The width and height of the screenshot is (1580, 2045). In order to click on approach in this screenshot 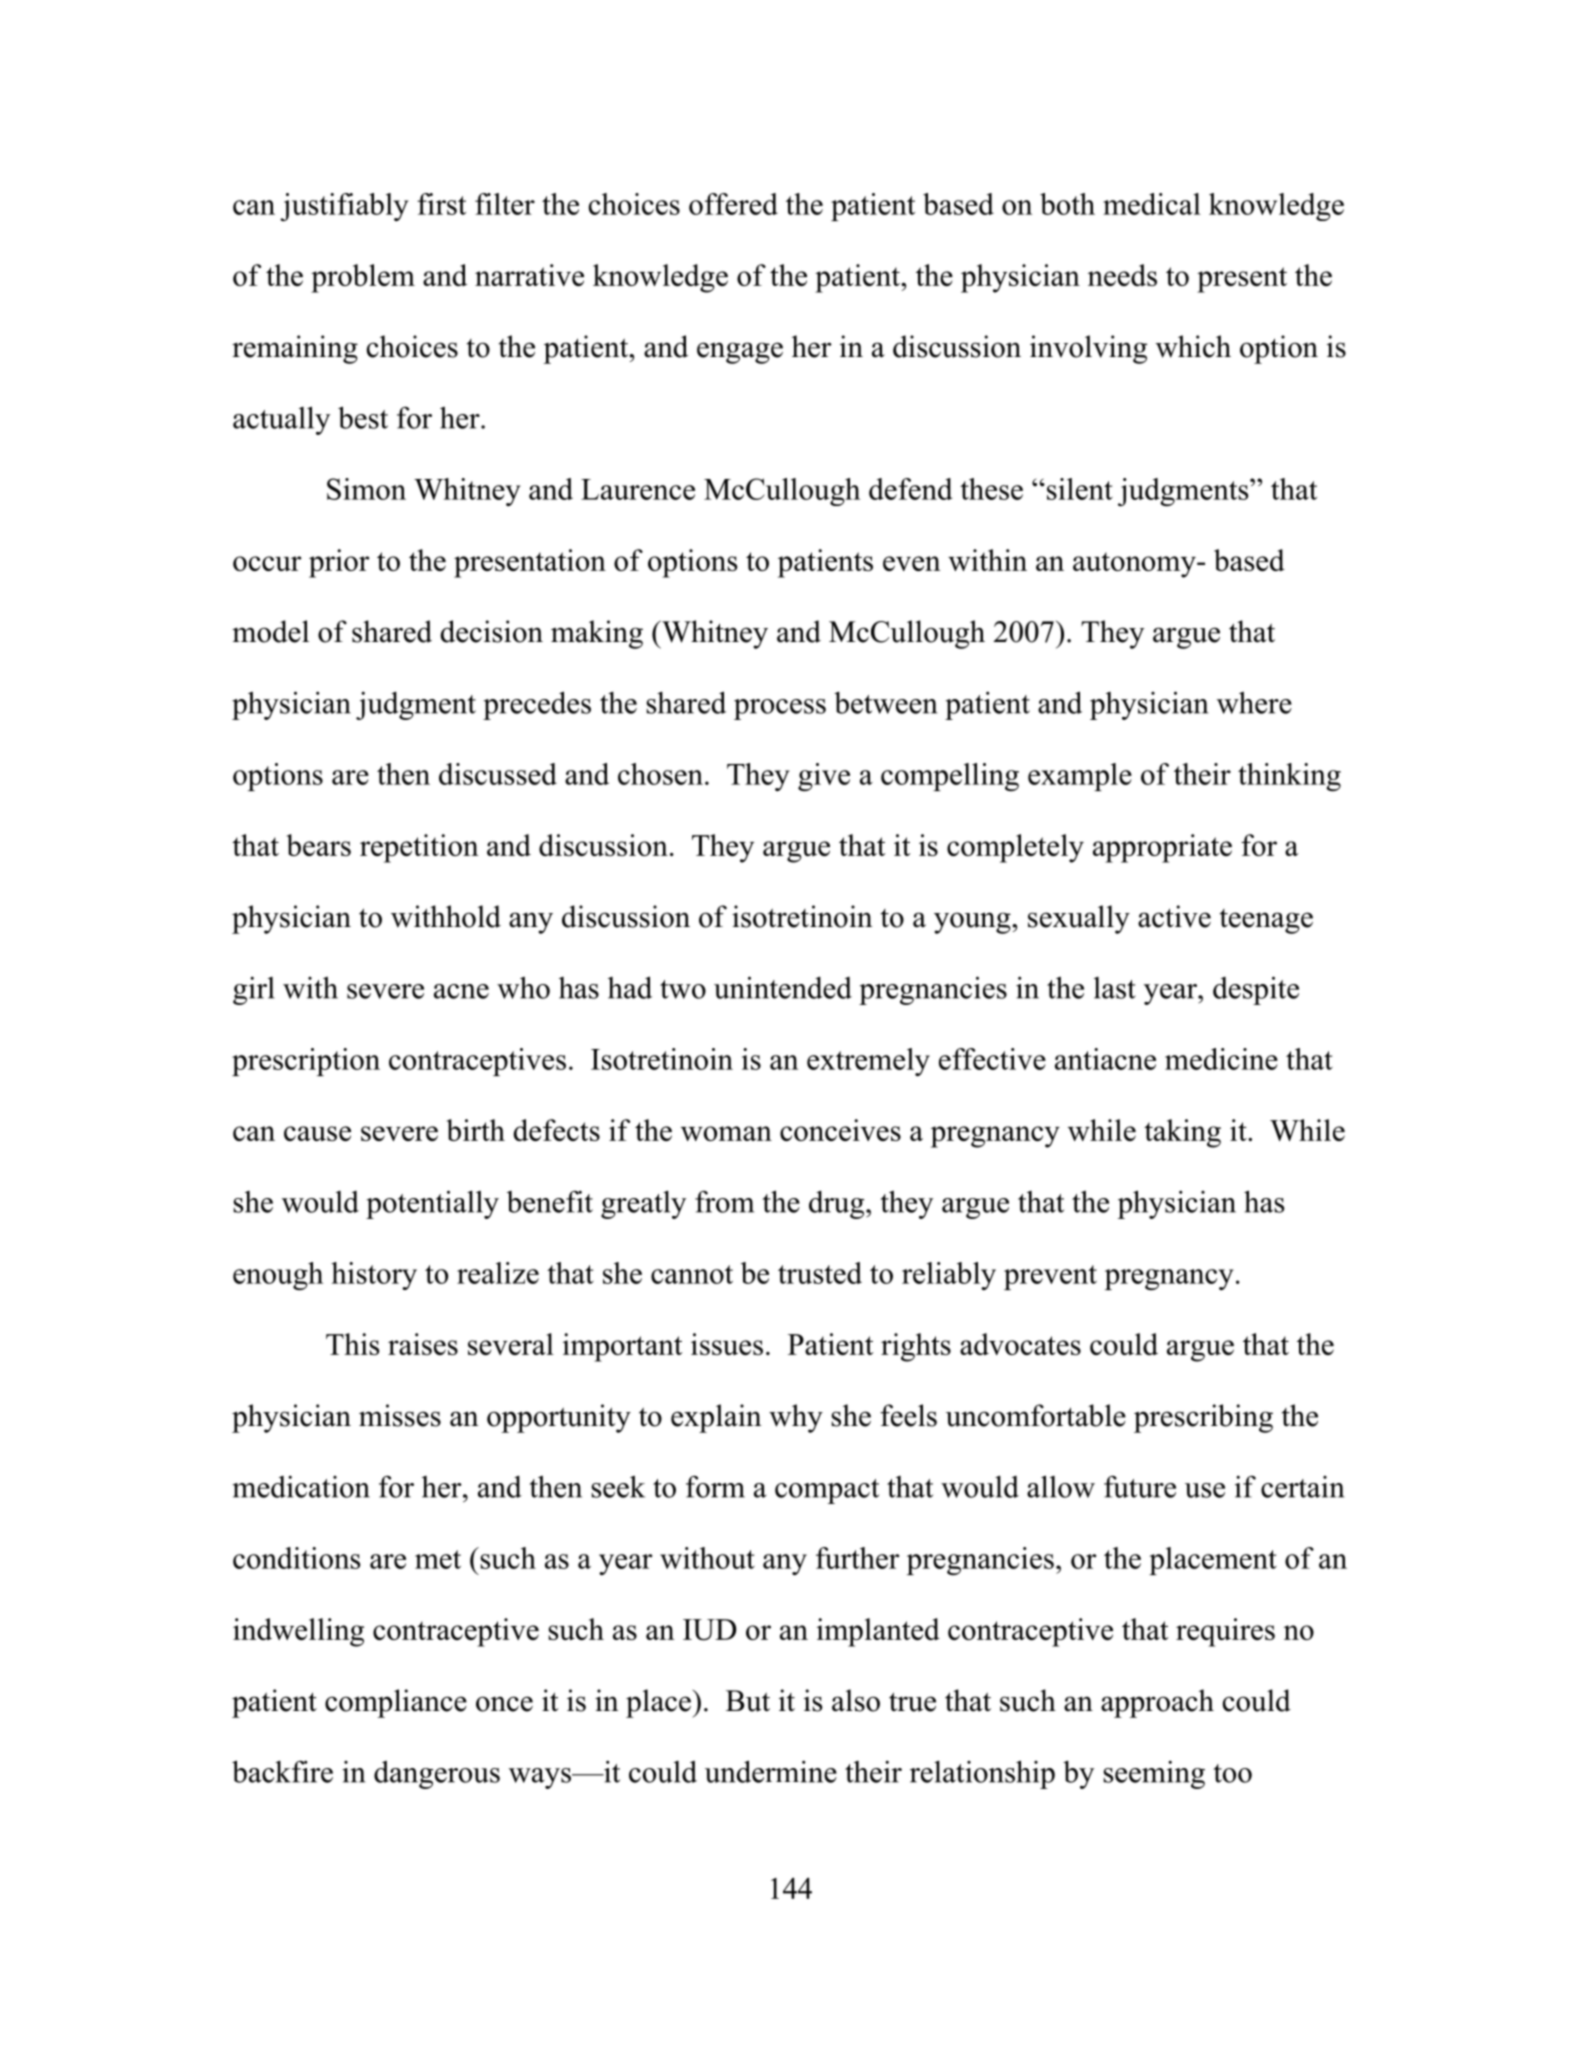, I will do `click(1157, 1703)`.
